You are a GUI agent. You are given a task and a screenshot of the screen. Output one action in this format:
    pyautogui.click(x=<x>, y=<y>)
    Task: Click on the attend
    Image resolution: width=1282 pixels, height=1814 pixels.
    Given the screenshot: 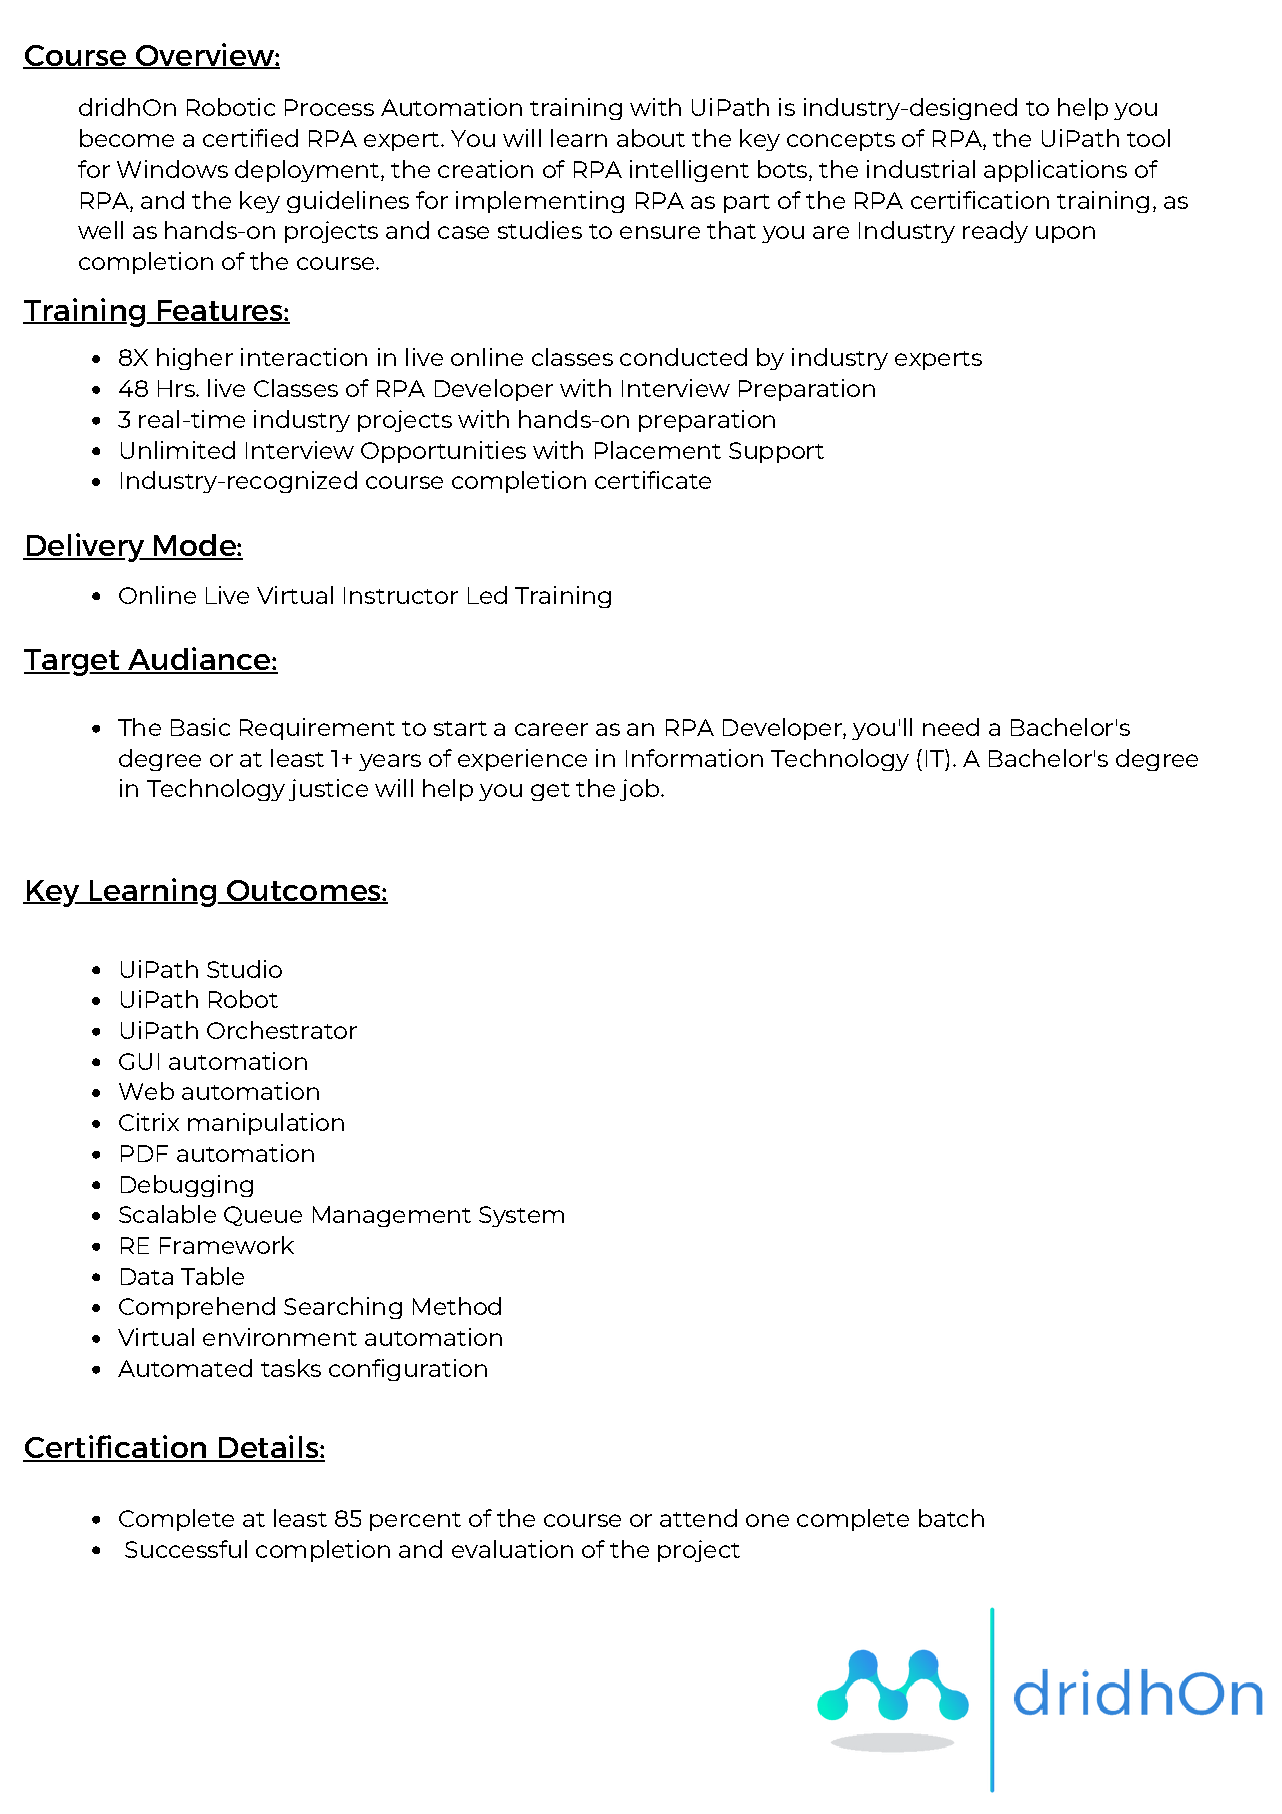 What is the action you would take?
    pyautogui.click(x=698, y=1518)
